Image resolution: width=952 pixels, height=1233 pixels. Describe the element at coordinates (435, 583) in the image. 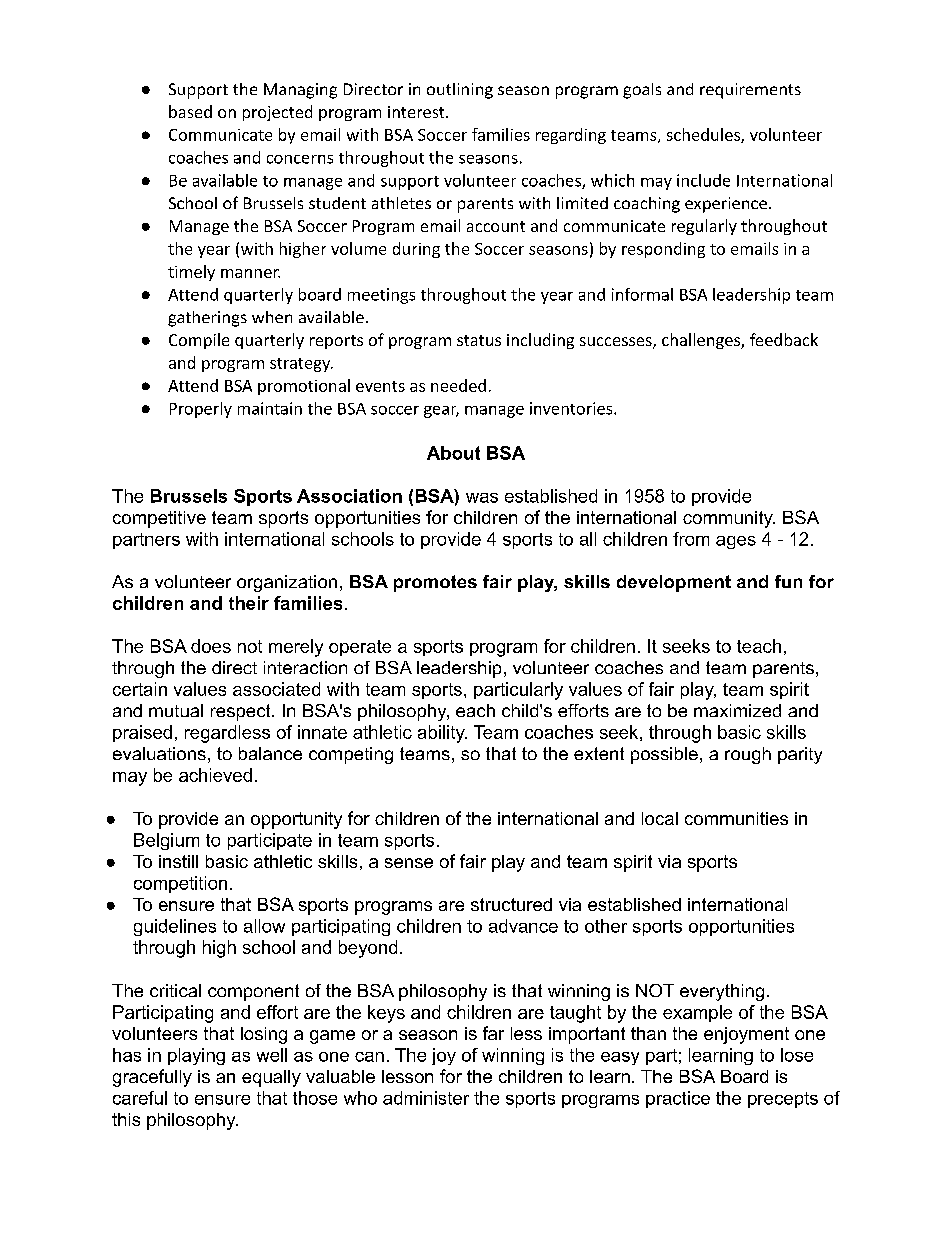

I see `promotes` at that location.
